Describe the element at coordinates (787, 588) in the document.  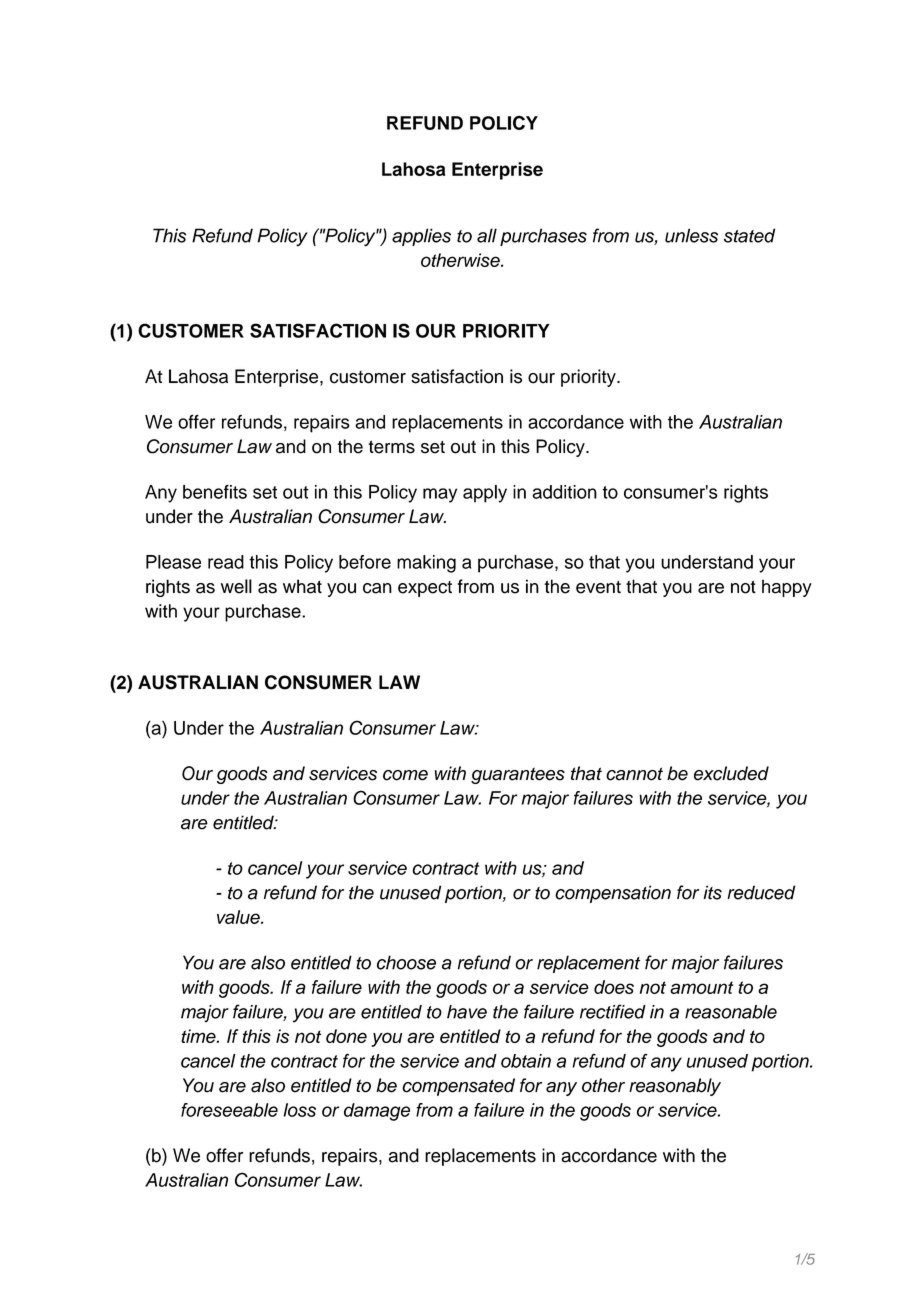
I see `happy` at that location.
